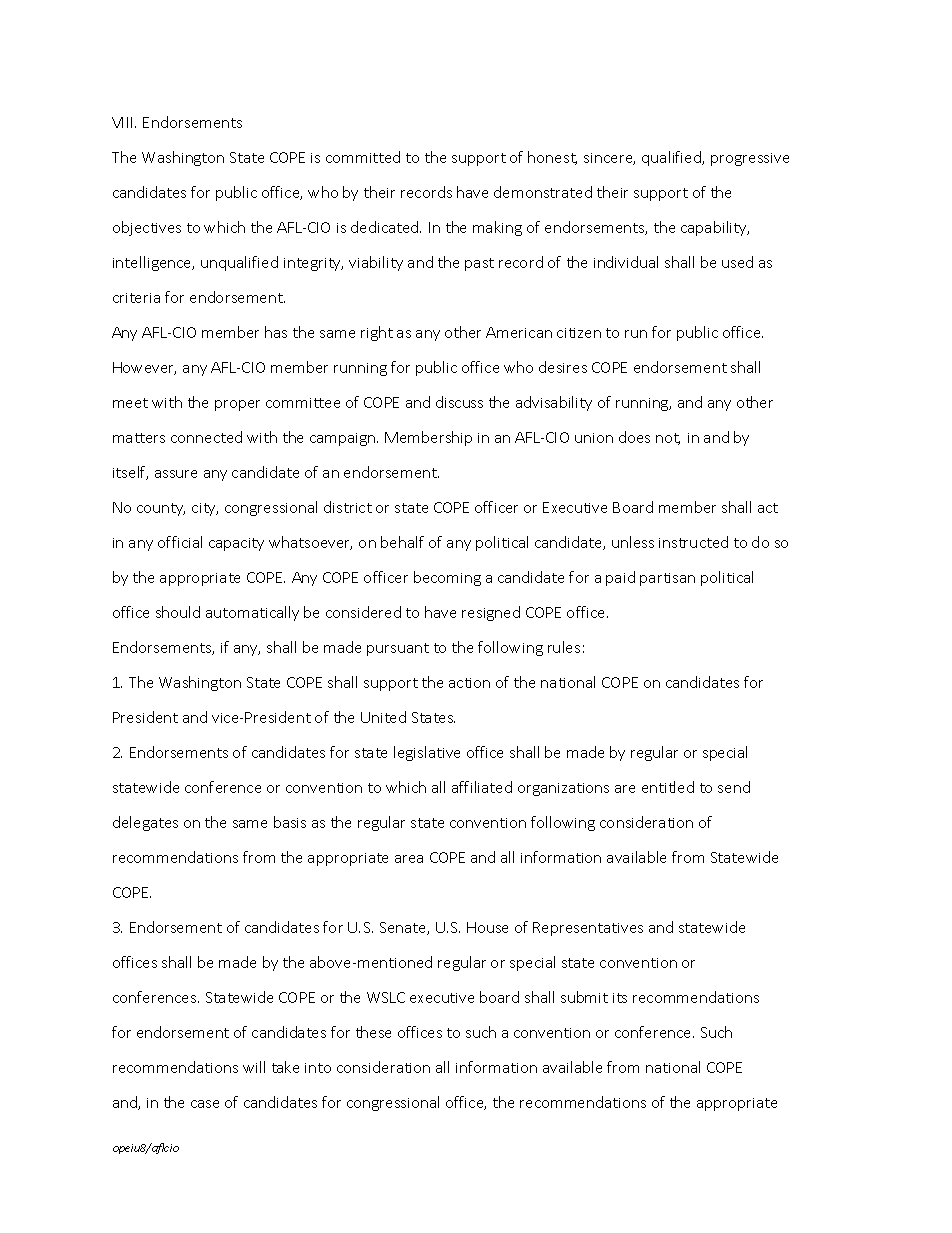 The width and height of the screenshot is (952, 1233). Describe the element at coordinates (178, 612) in the screenshot. I see `should` at that location.
